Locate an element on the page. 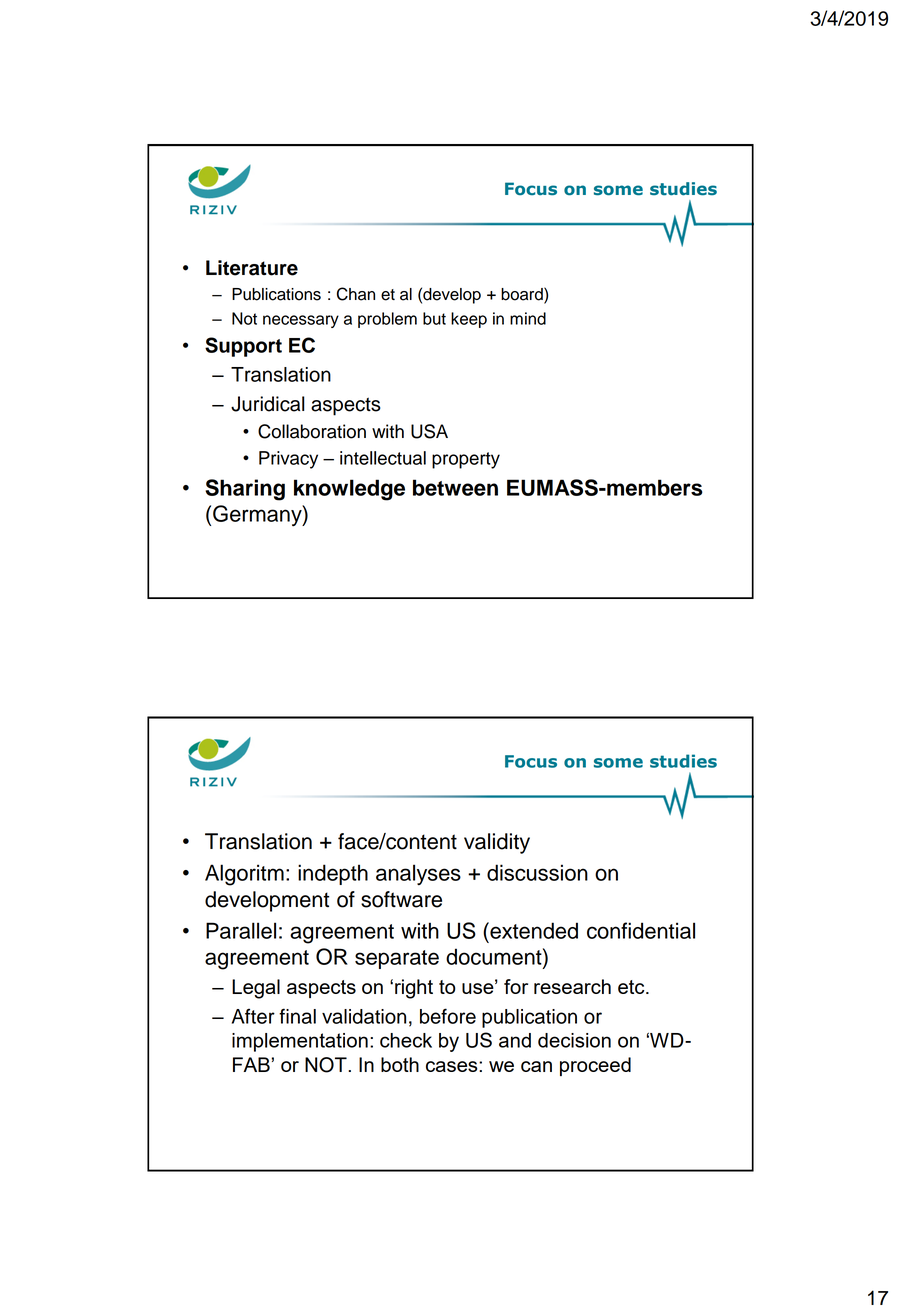 Image resolution: width=901 pixels, height=1316 pixels. but is located at coordinates (434, 318).
